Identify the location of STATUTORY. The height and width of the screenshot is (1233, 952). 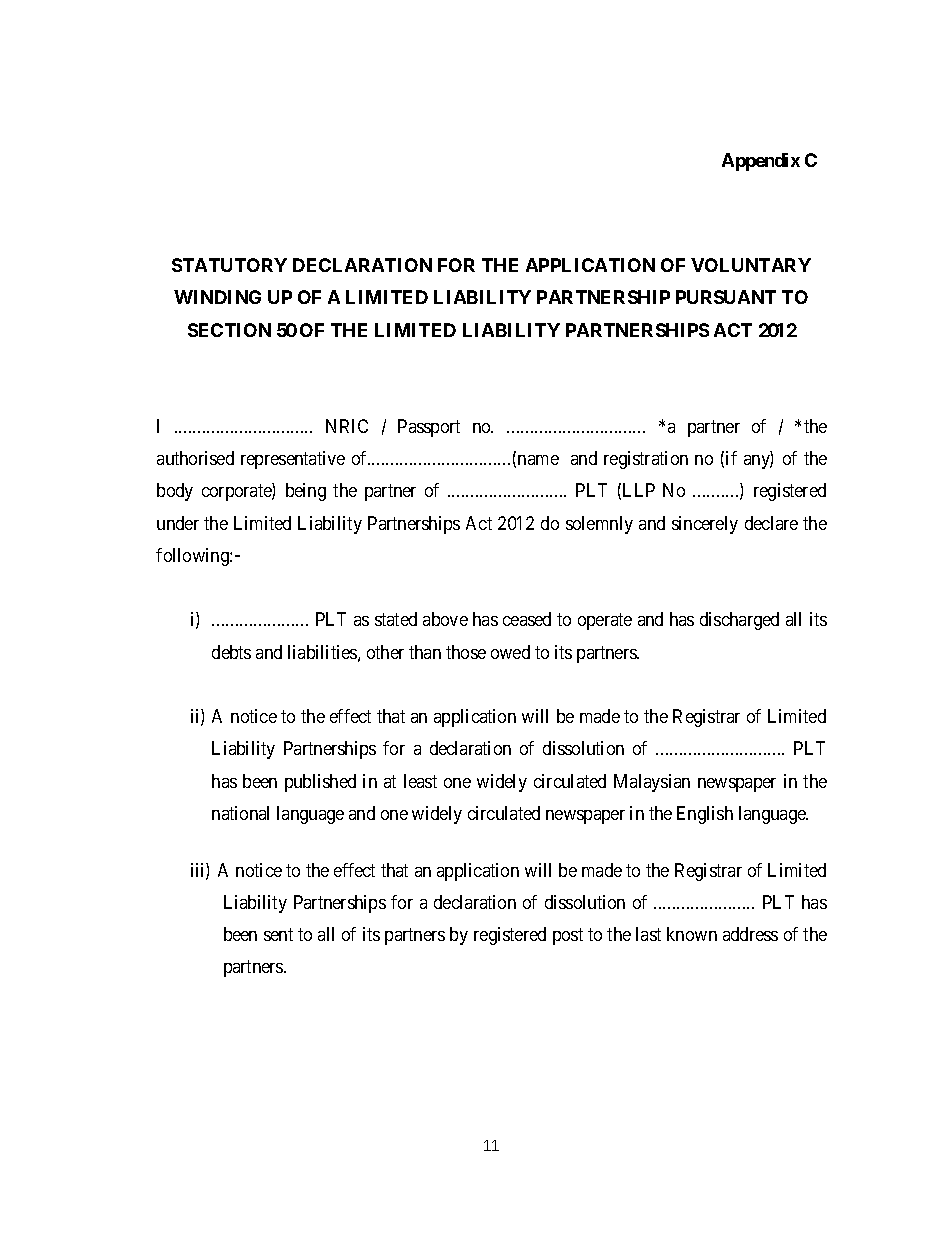
(229, 265).
